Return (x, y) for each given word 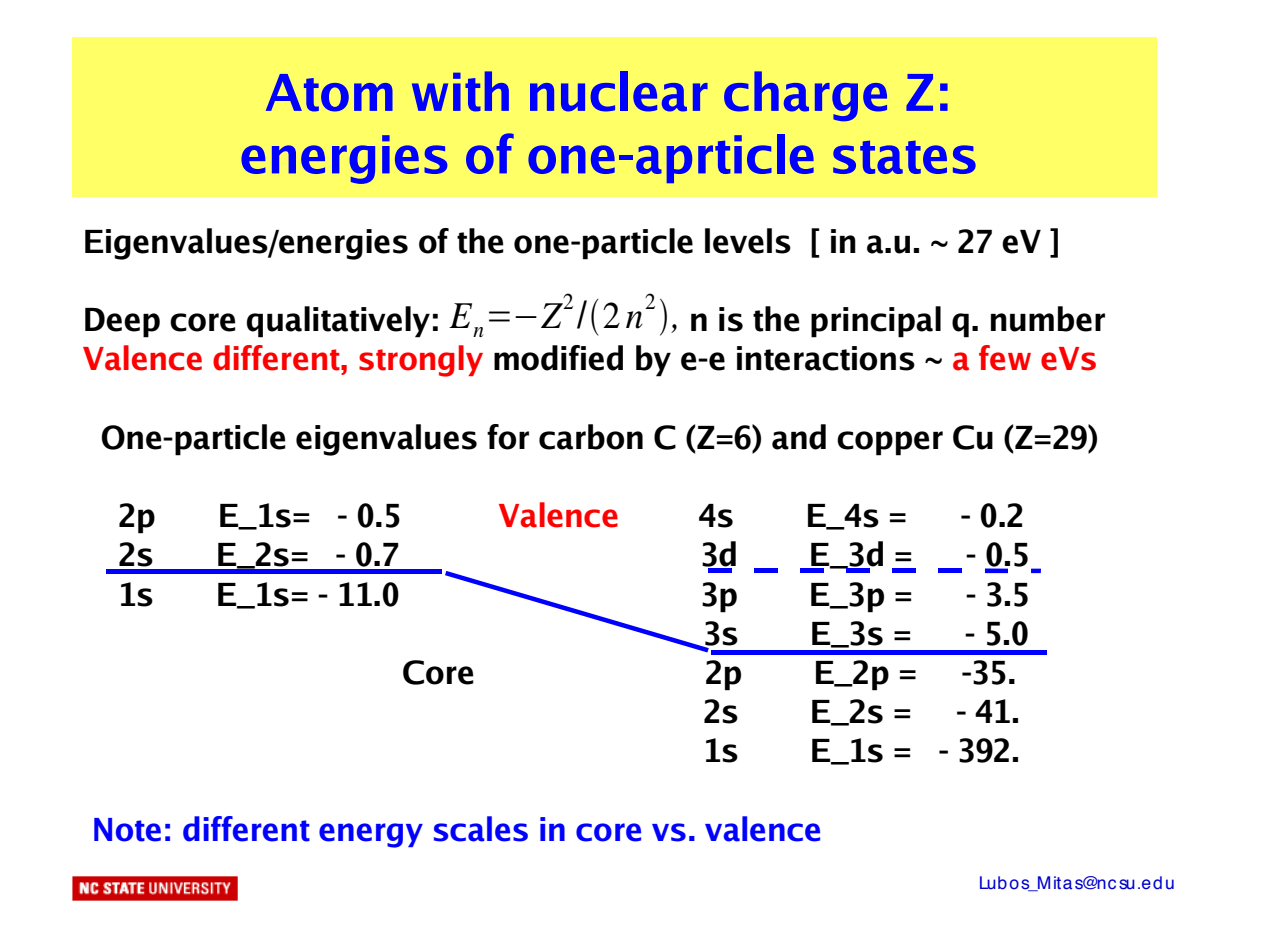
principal (876, 322)
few (1005, 358)
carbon (591, 437)
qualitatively (338, 322)
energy (371, 835)
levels (748, 241)
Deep (122, 323)
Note (127, 830)
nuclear (619, 91)
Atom (329, 93)
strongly (421, 361)
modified (558, 358)
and (799, 437)
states (904, 157)
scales (481, 829)
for (508, 437)
